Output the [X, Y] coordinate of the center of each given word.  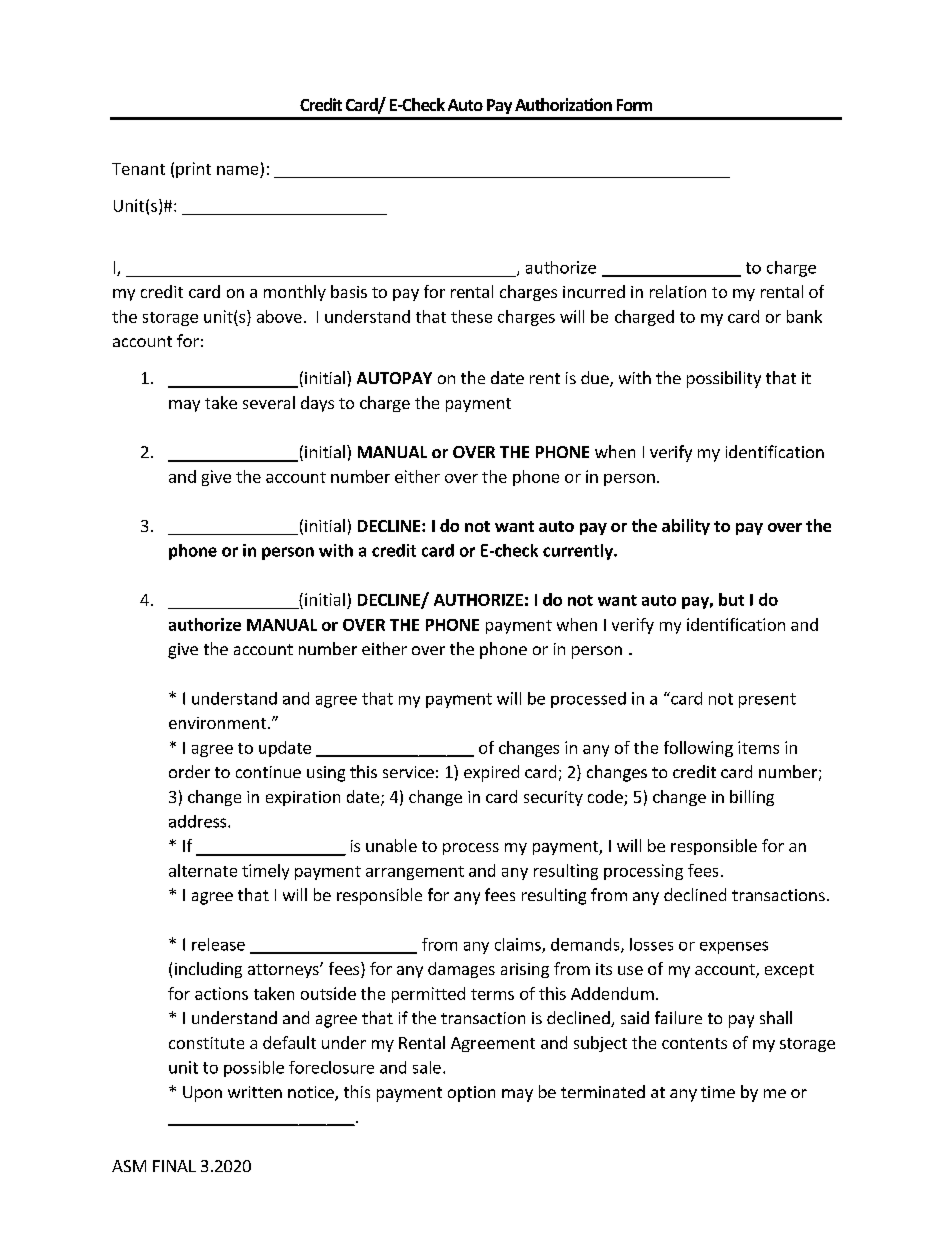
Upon [202, 1094]
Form [634, 105]
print [193, 170]
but [731, 599]
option [471, 1094]
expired [491, 773]
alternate [203, 870]
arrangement [415, 873]
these [471, 316]
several [269, 402]
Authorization [563, 104]
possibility [724, 379]
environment [217, 723]
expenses [734, 947]
